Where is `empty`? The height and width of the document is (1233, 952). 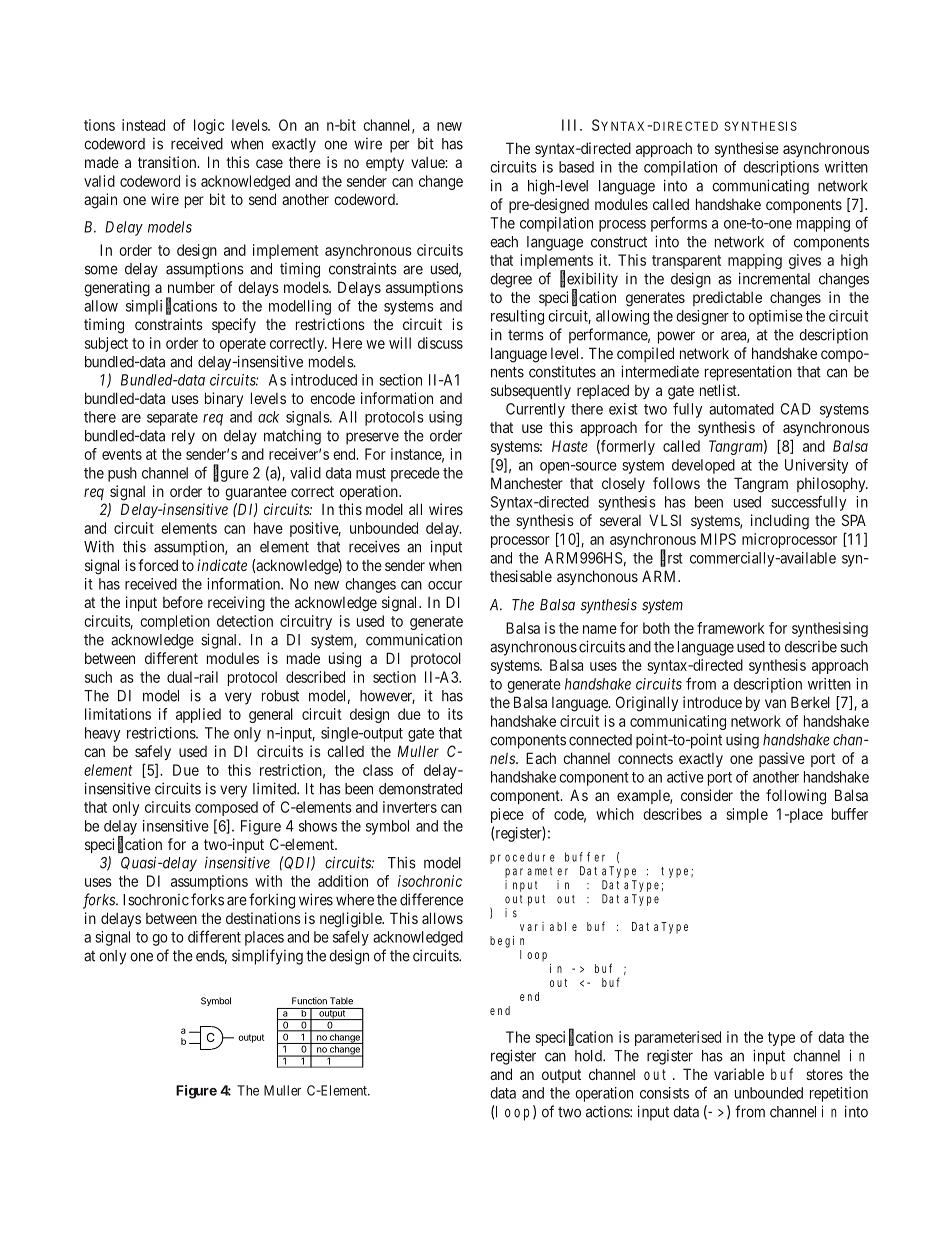 empty is located at coordinates (385, 164).
